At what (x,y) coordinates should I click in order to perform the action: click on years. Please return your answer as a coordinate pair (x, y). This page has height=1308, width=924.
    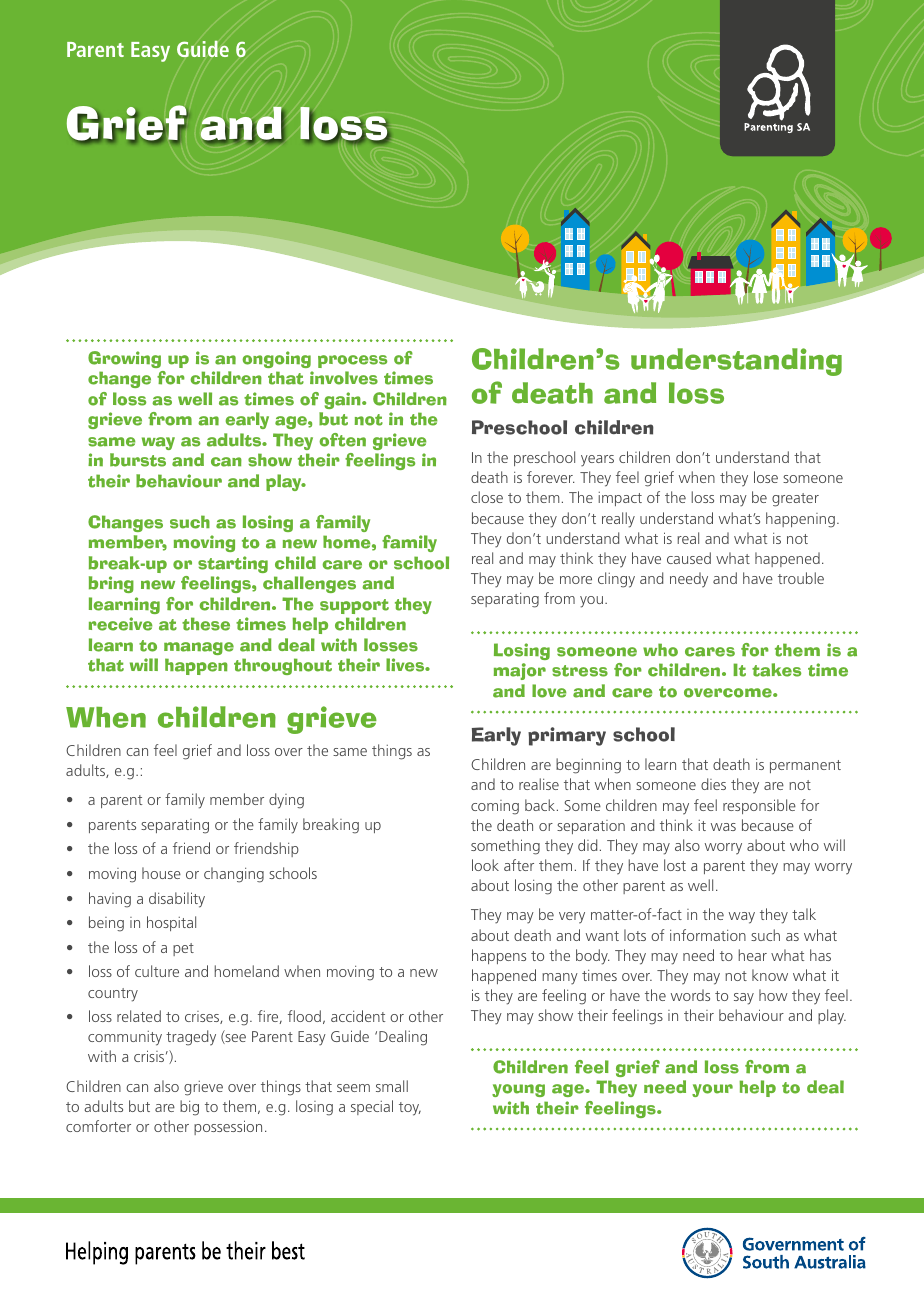
    Looking at the image, I should click on (597, 461).
